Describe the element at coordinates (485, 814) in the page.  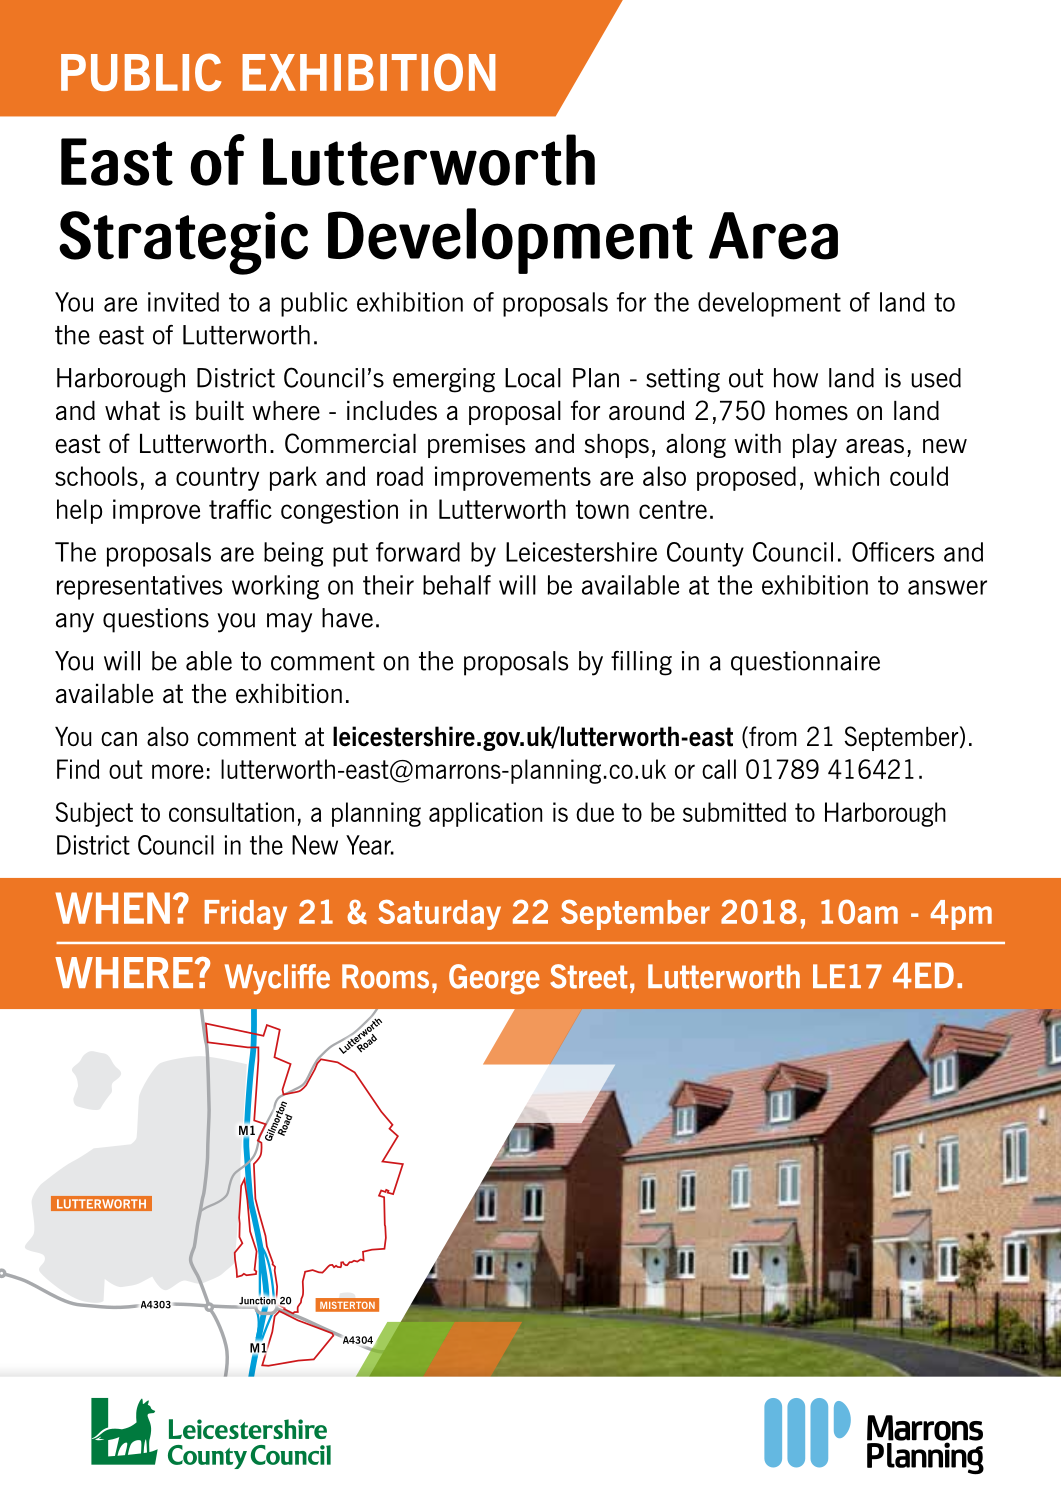
I see `application` at that location.
